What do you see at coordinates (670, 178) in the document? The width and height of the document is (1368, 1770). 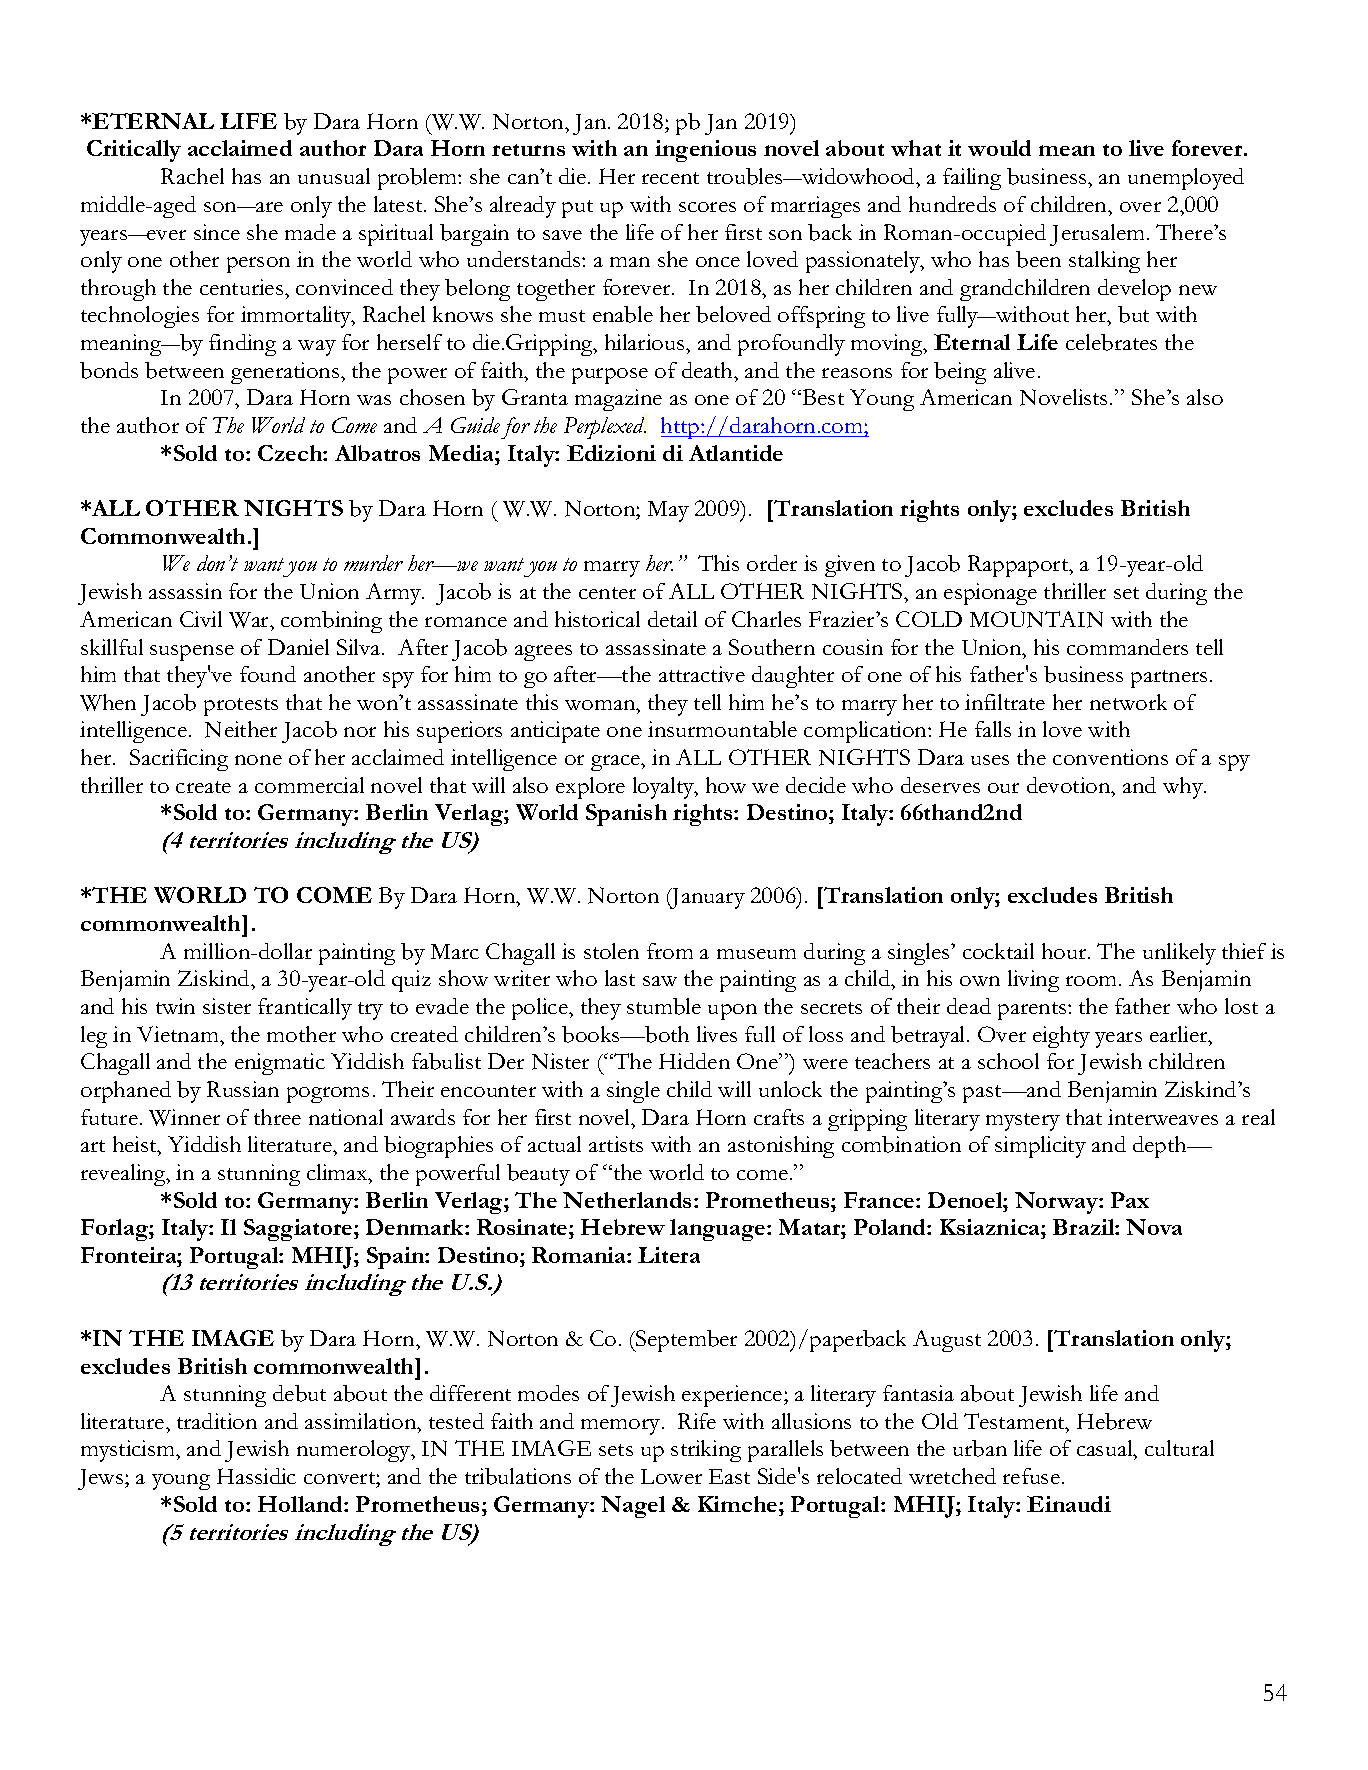 I see `recent` at bounding box center [670, 178].
